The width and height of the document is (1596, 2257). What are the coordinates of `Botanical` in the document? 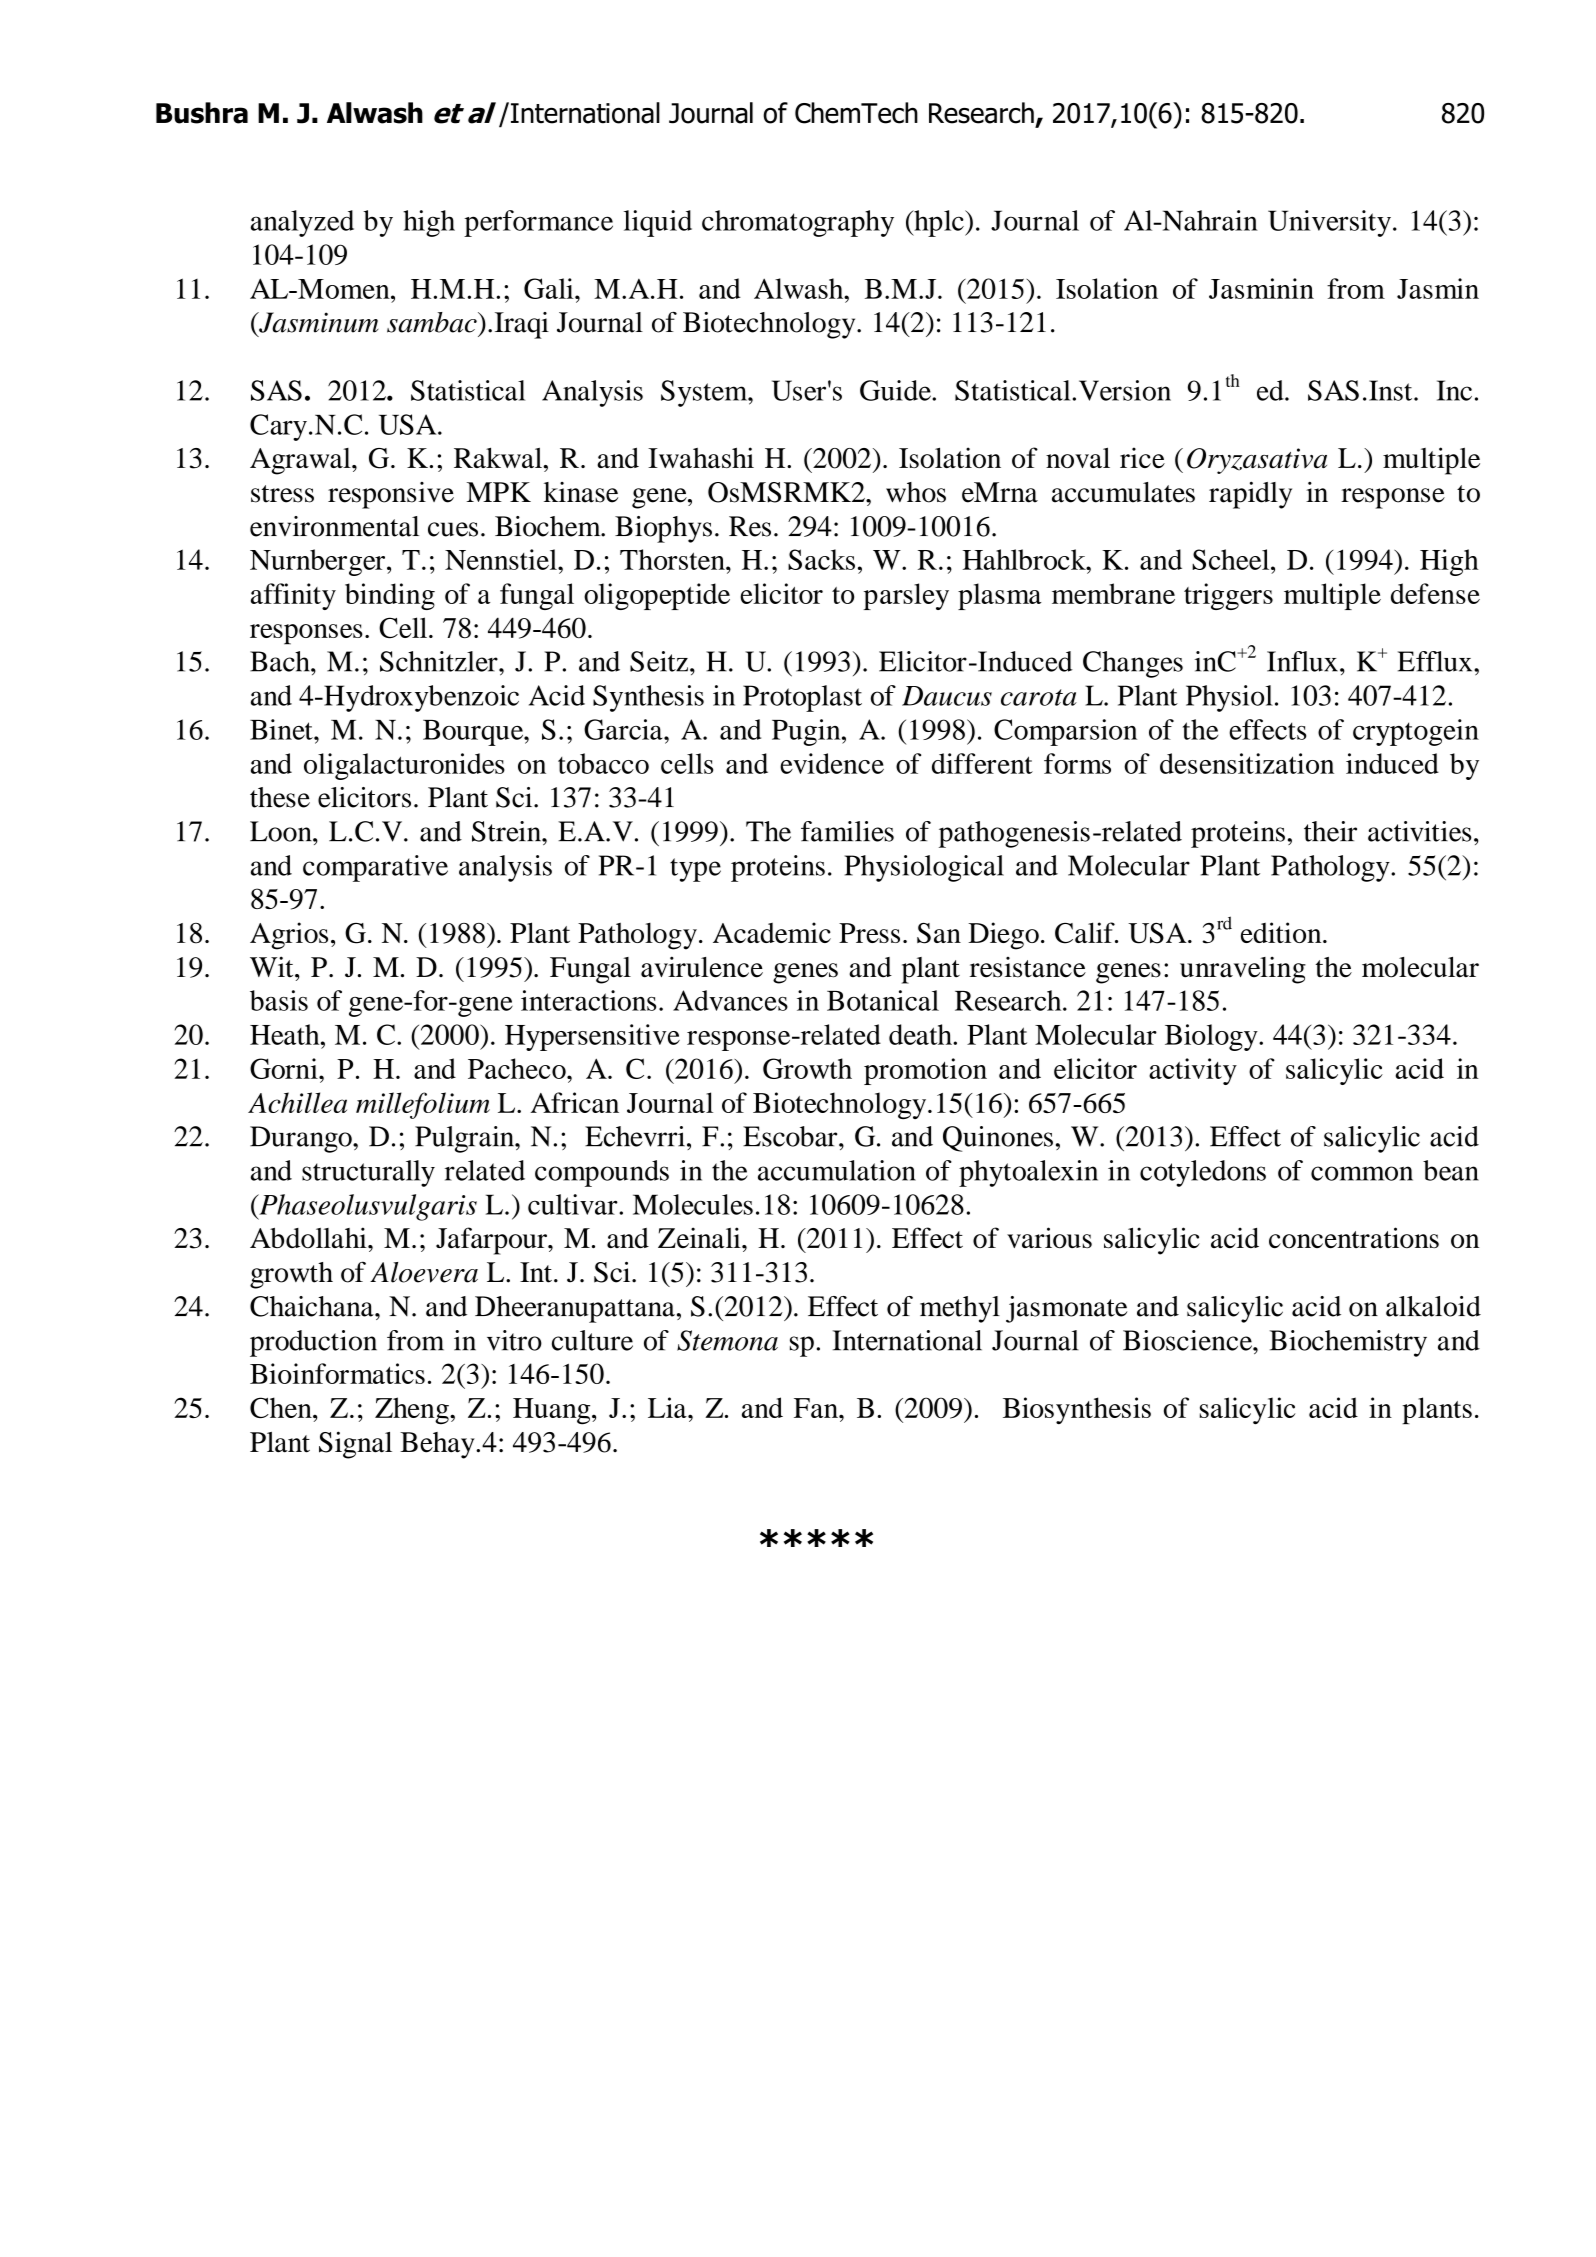 It's located at (883, 1000).
